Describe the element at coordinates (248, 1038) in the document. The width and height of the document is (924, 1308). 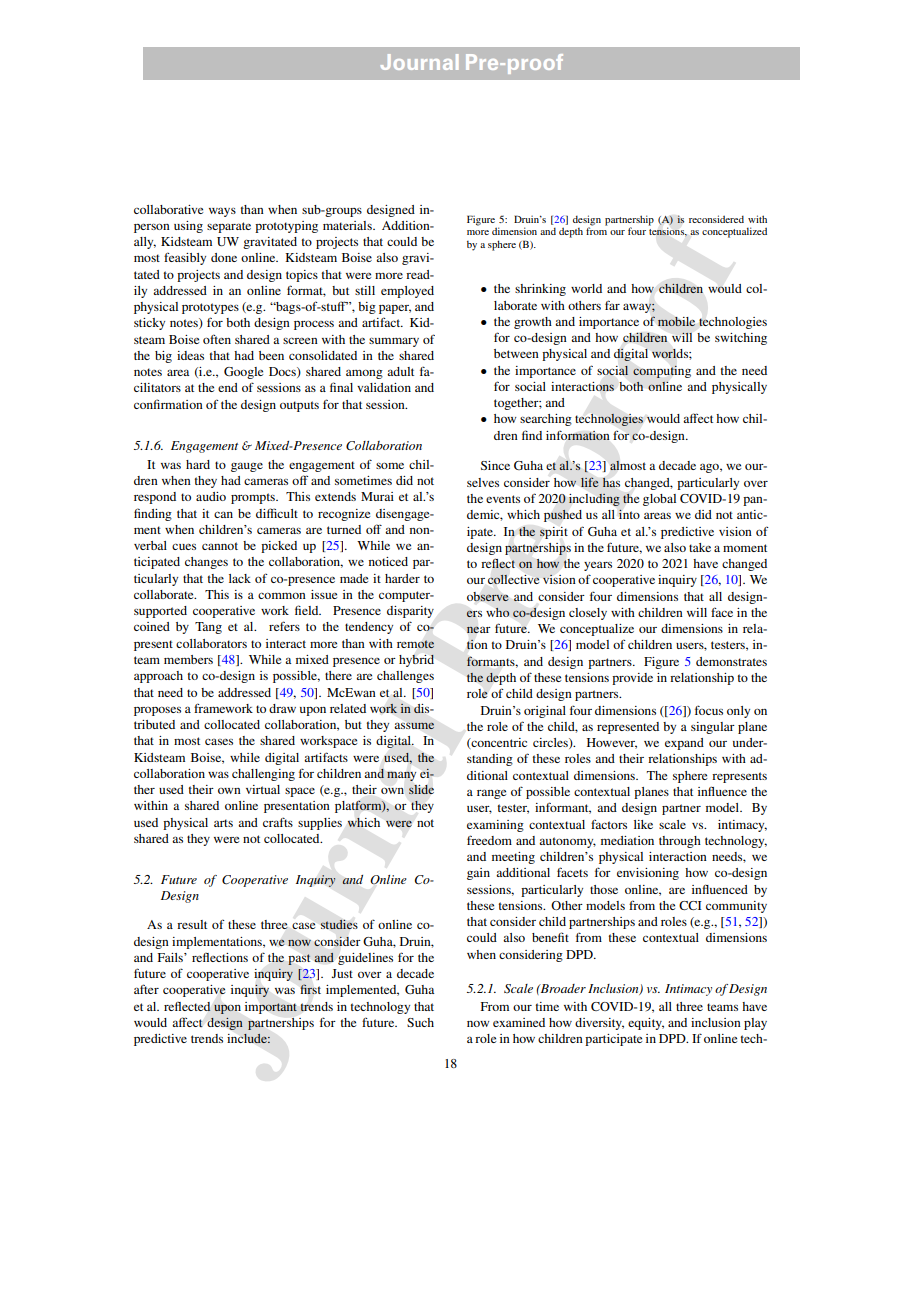
I see `include` at that location.
